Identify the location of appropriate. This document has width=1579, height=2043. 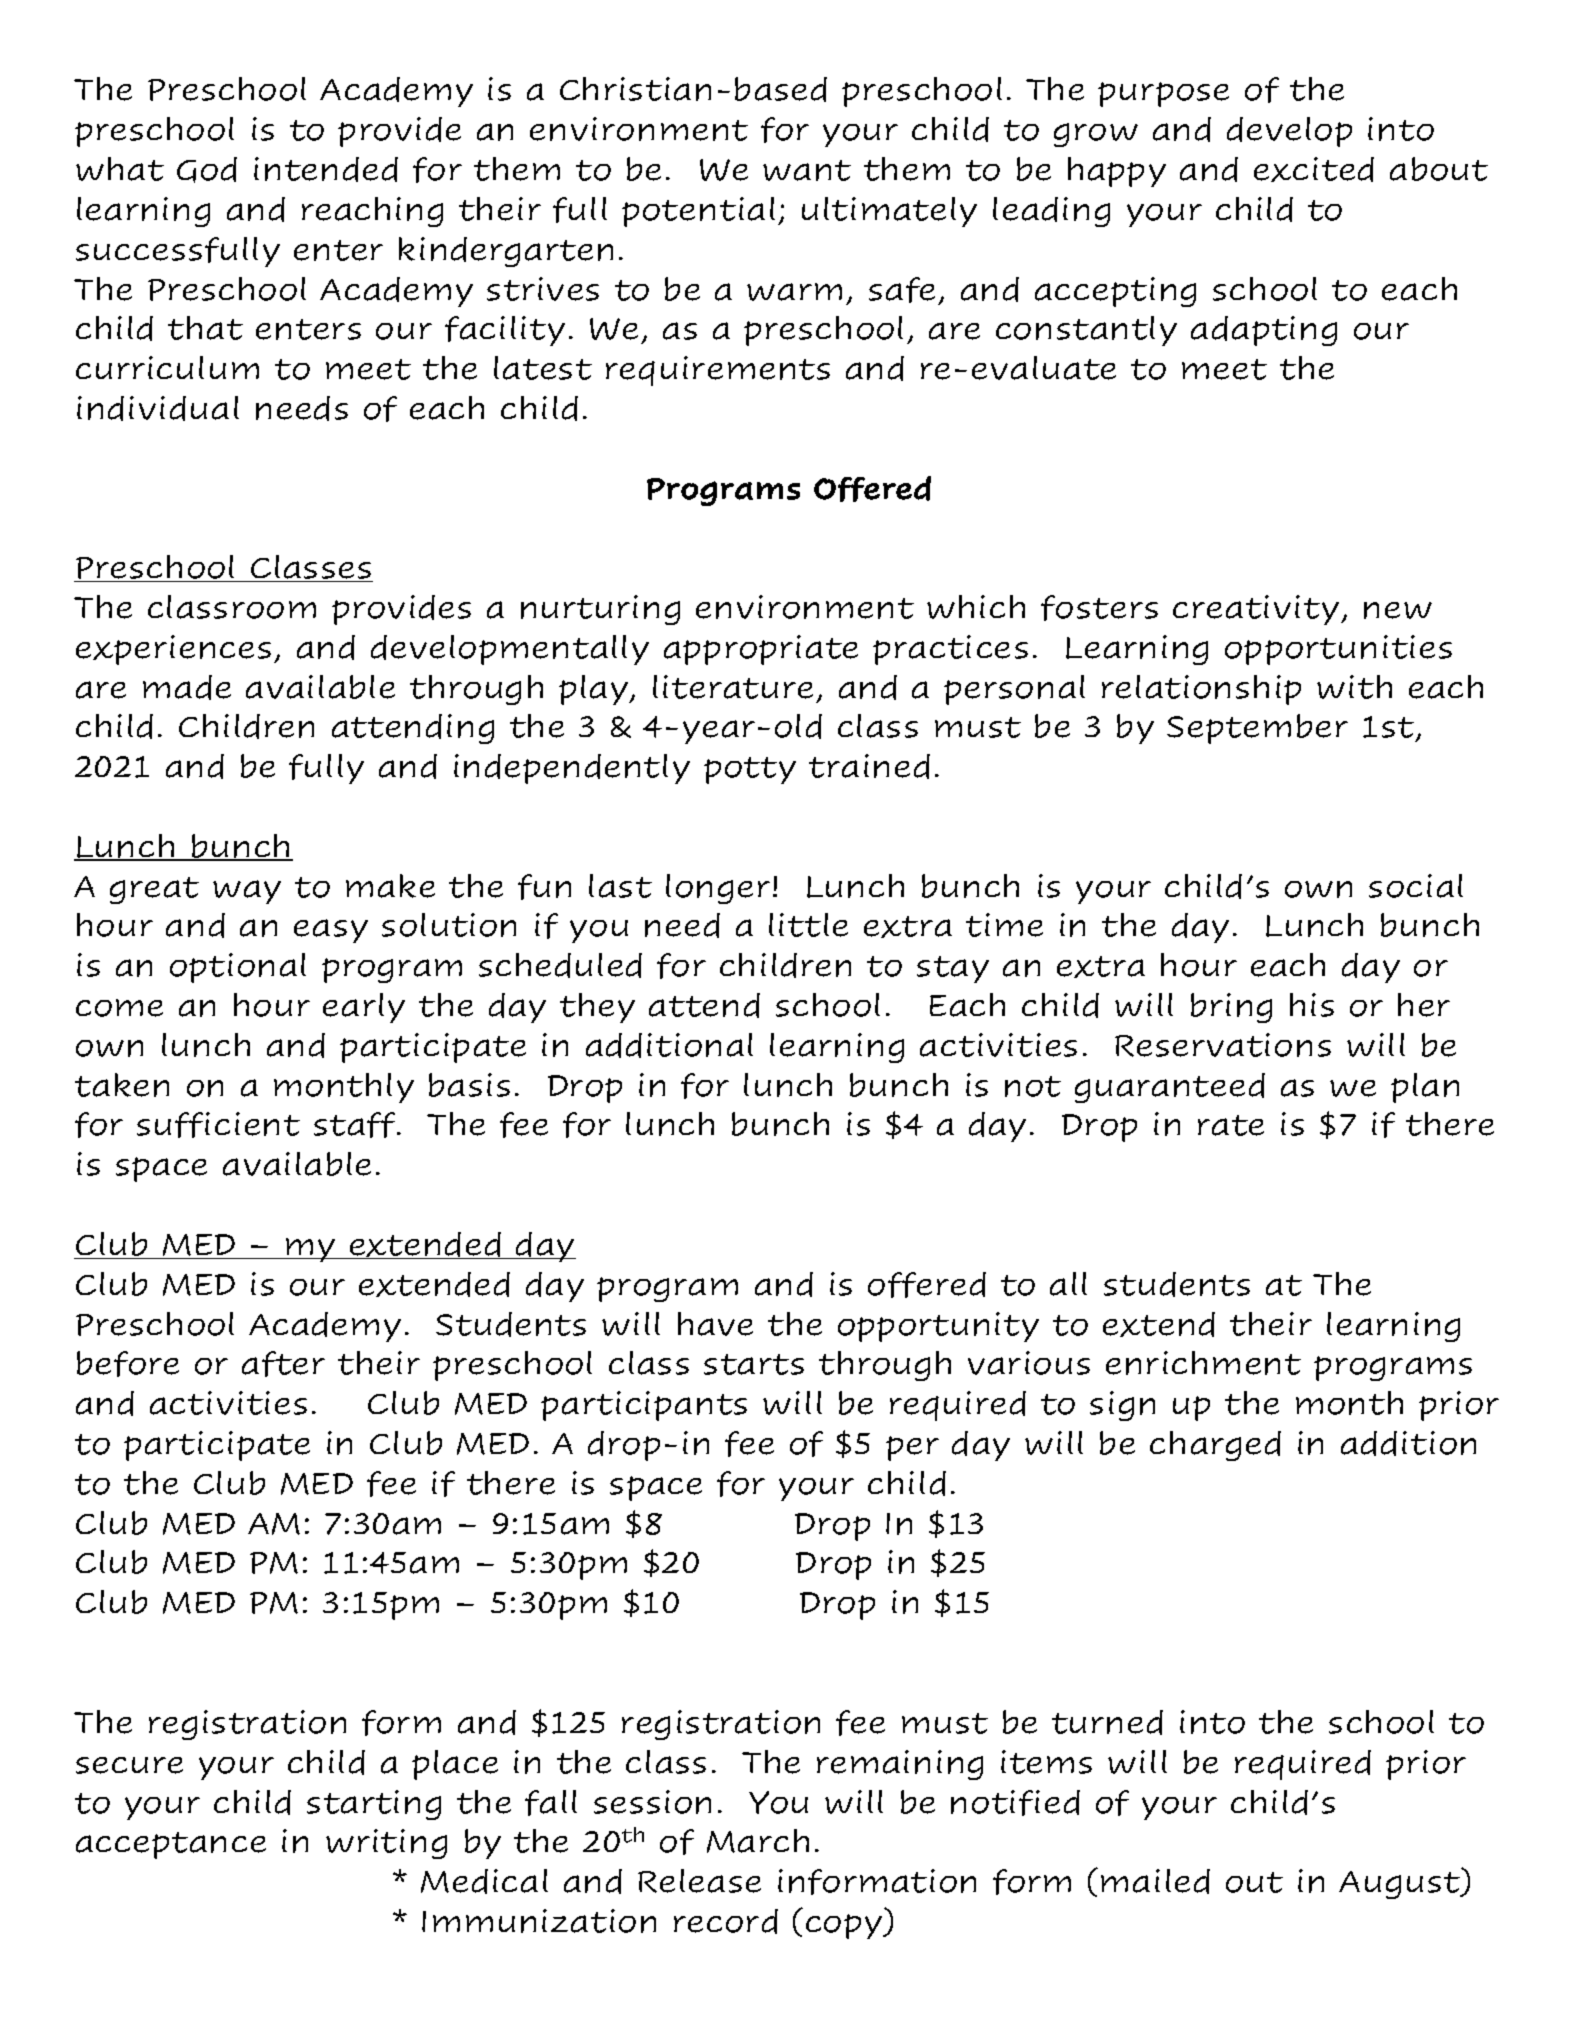
(761, 650).
